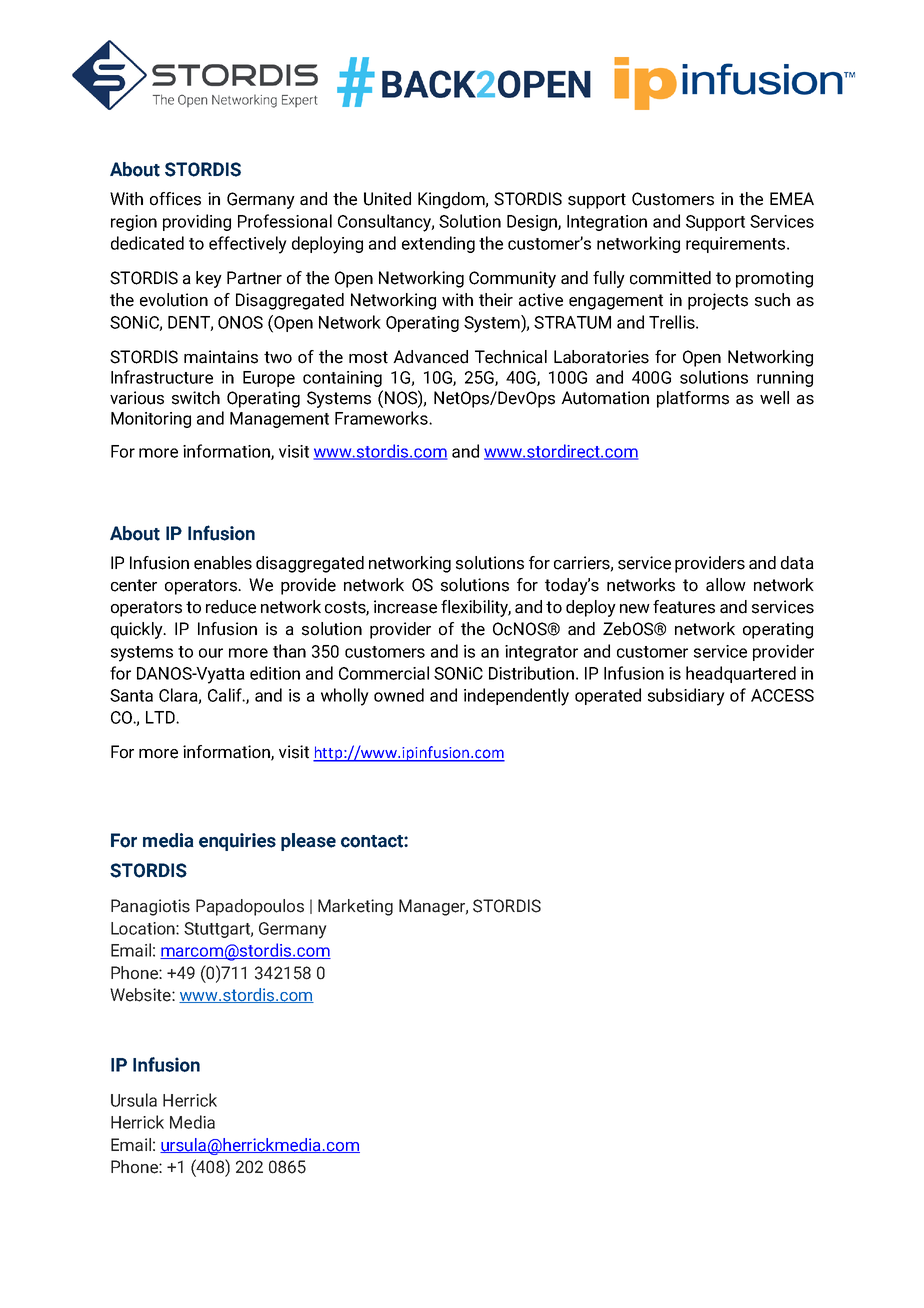  Describe the element at coordinates (355, 907) in the document. I see `Marketing` at that location.
